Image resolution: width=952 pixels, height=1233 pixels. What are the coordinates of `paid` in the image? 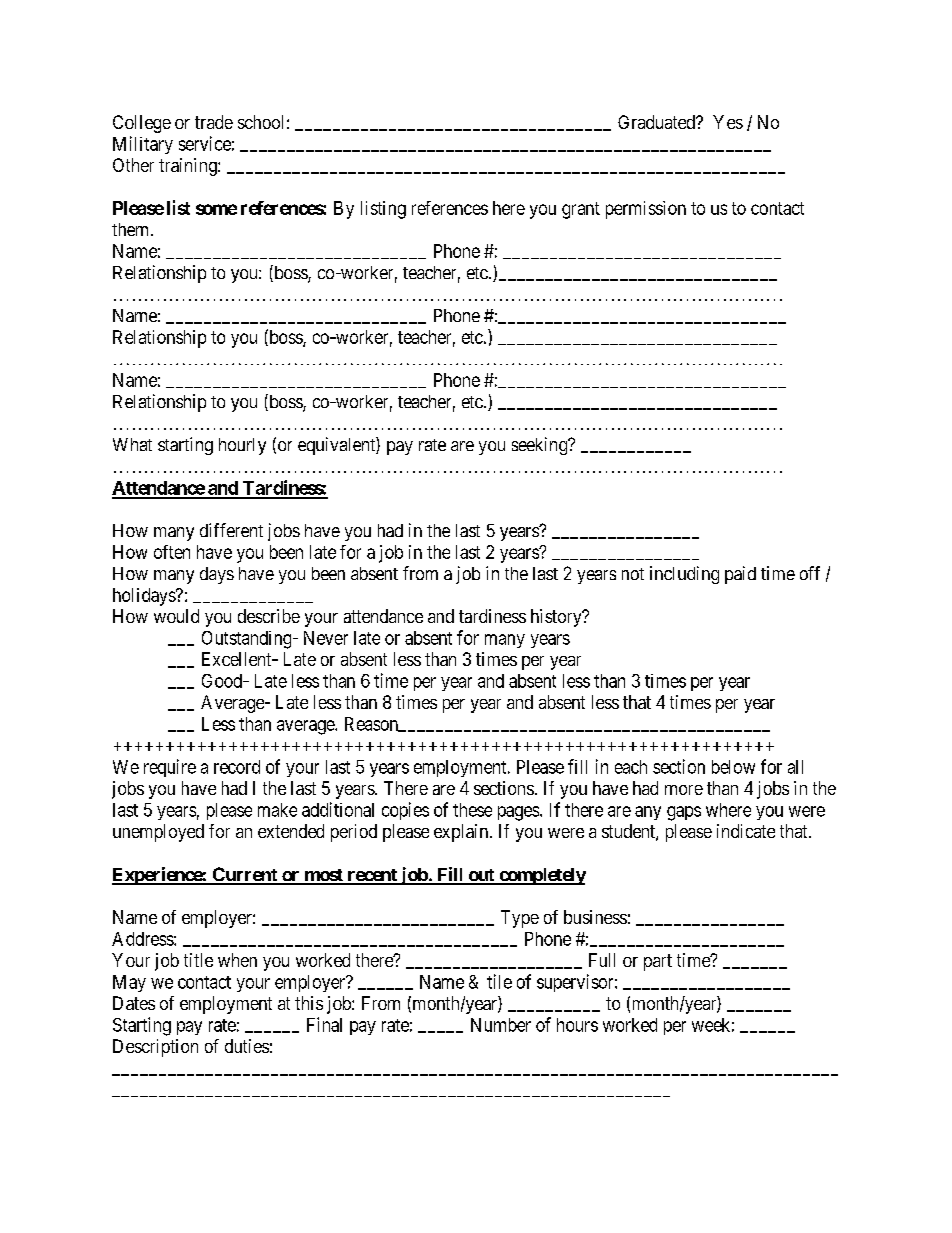 It's located at (740, 575).
